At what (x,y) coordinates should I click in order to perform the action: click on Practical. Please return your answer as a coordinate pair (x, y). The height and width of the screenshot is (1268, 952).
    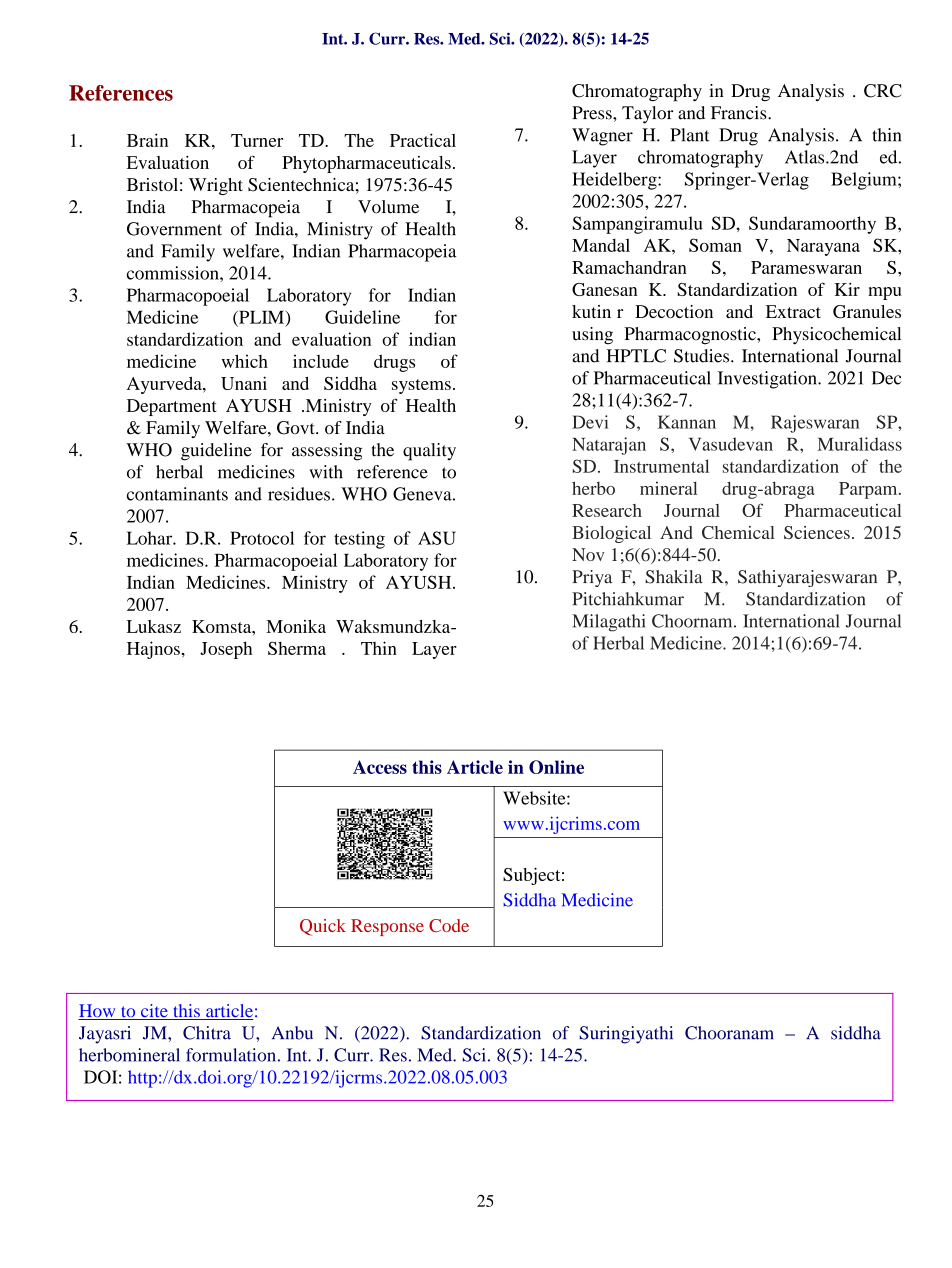
    Looking at the image, I should click on (423, 140).
